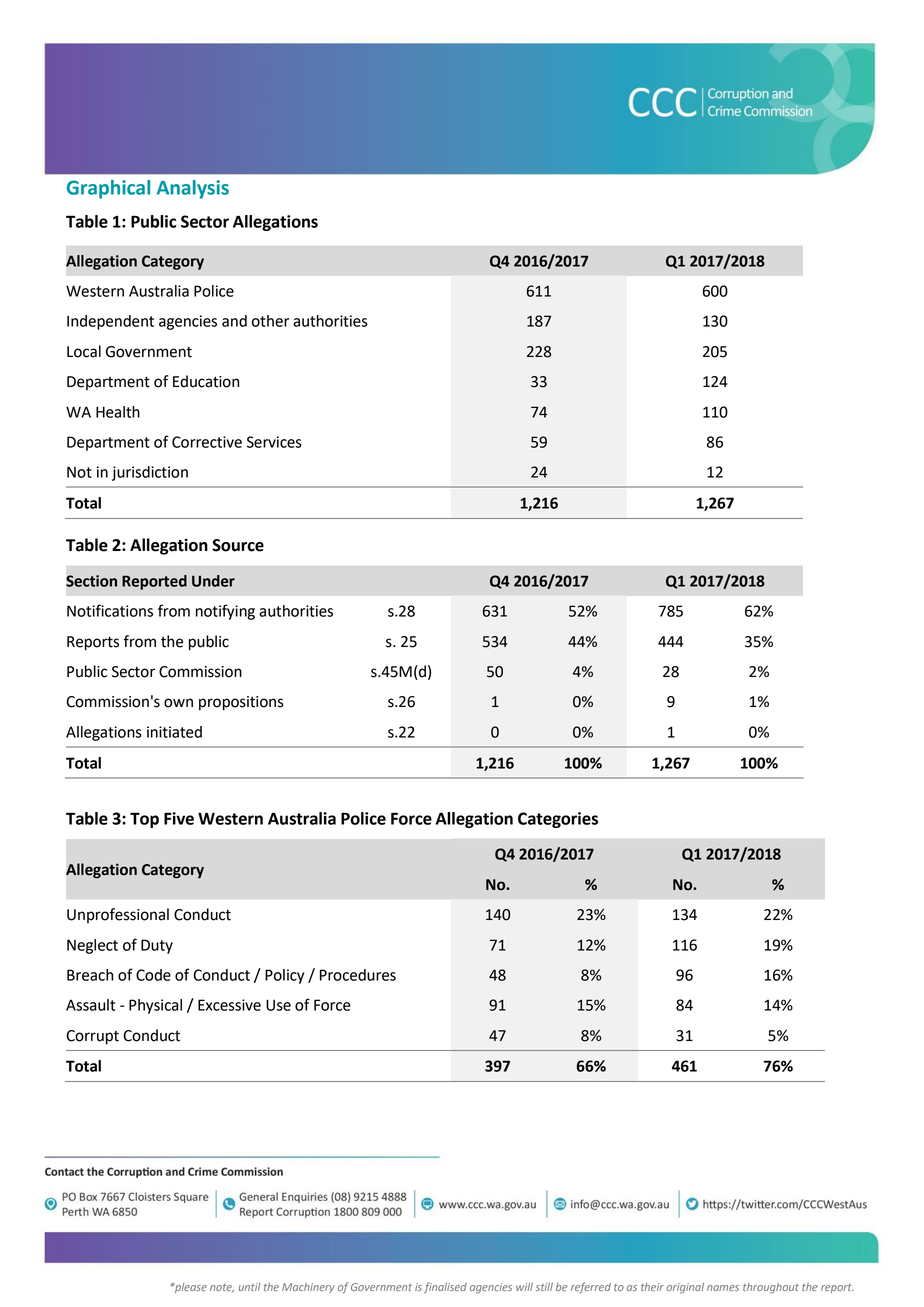 The image size is (924, 1307). Describe the element at coordinates (249, 1287) in the document. I see `until` at that location.
